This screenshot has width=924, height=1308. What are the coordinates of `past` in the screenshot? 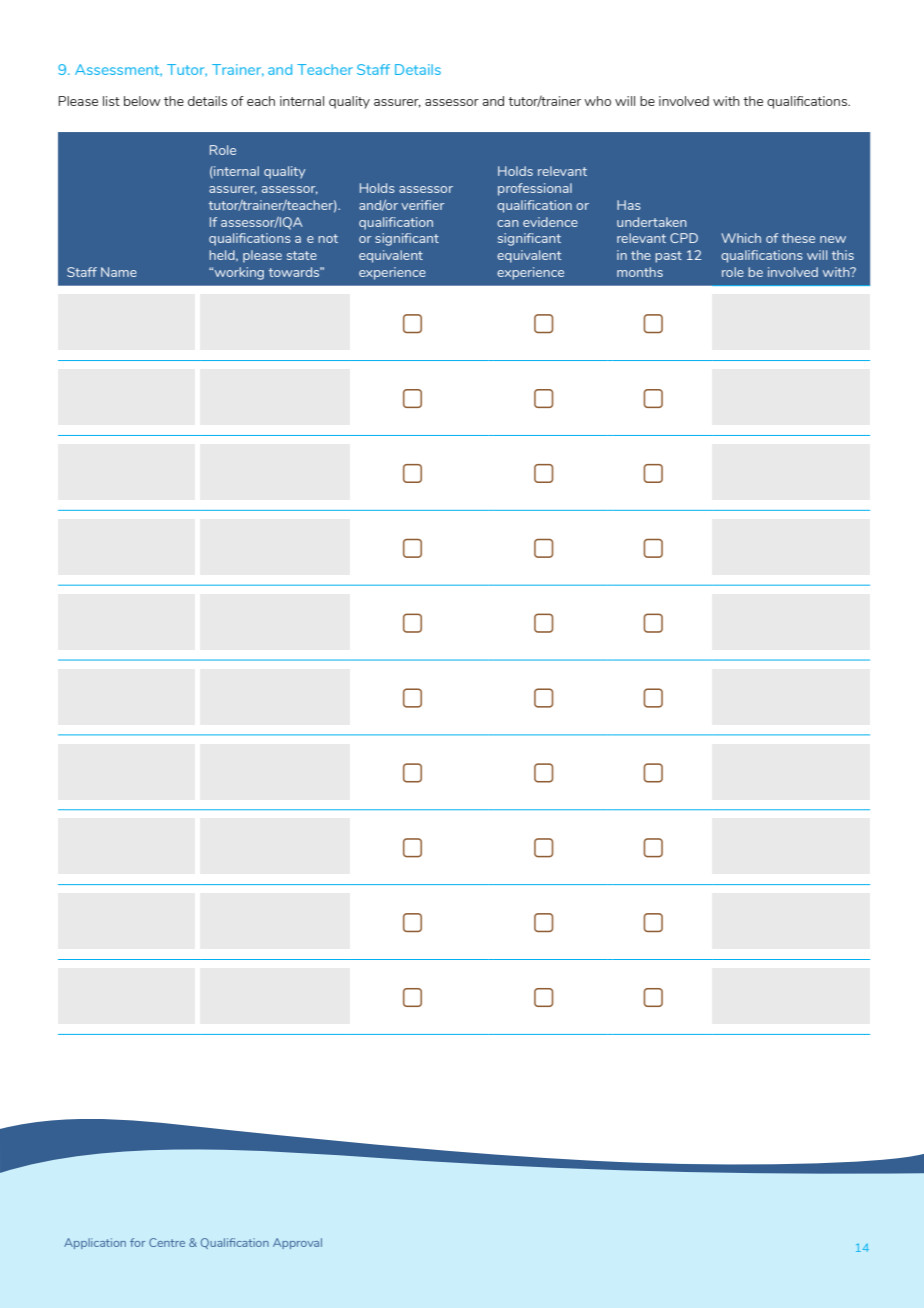 It's located at (668, 257).
